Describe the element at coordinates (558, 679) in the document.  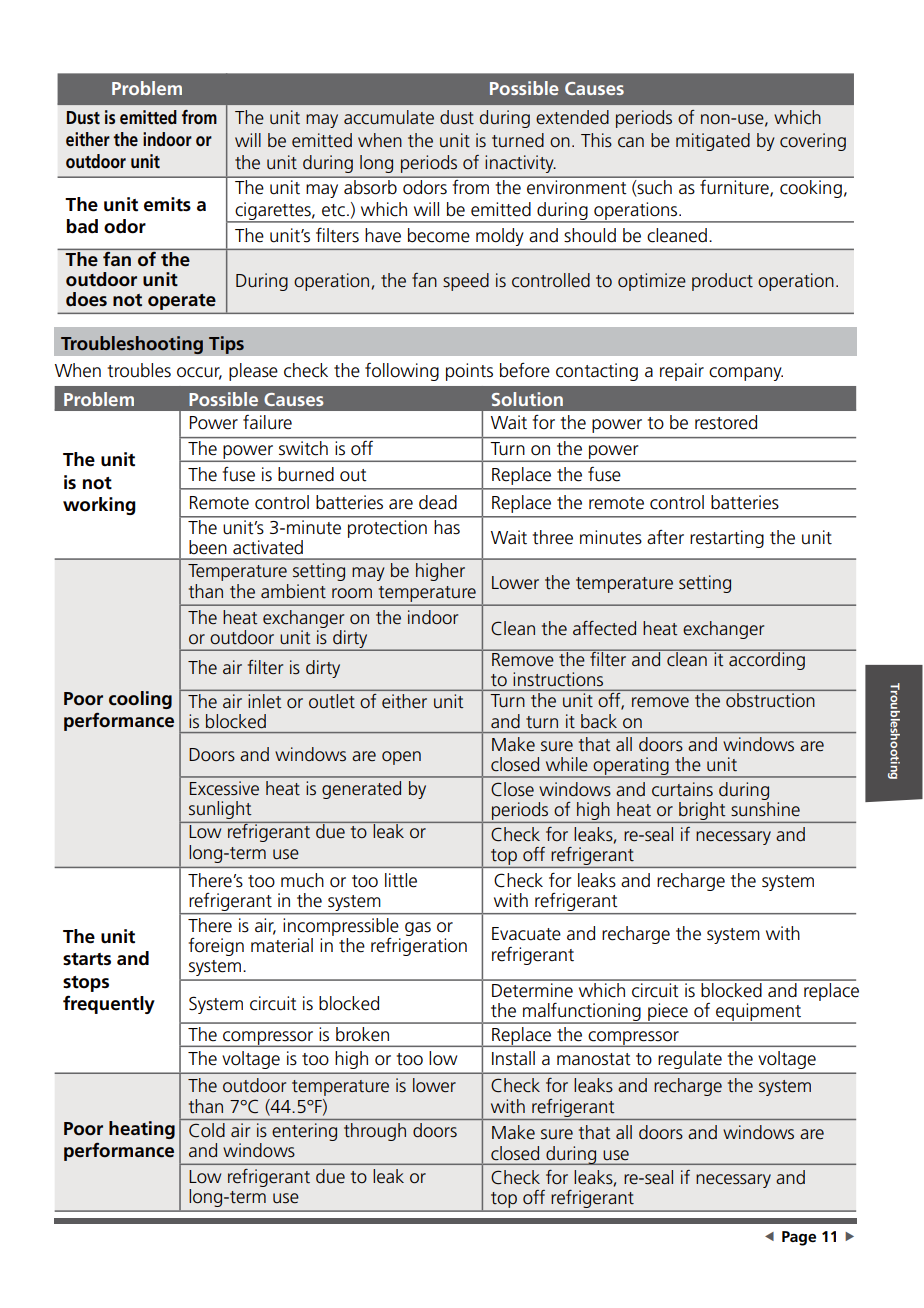
I see `instructions` at that location.
